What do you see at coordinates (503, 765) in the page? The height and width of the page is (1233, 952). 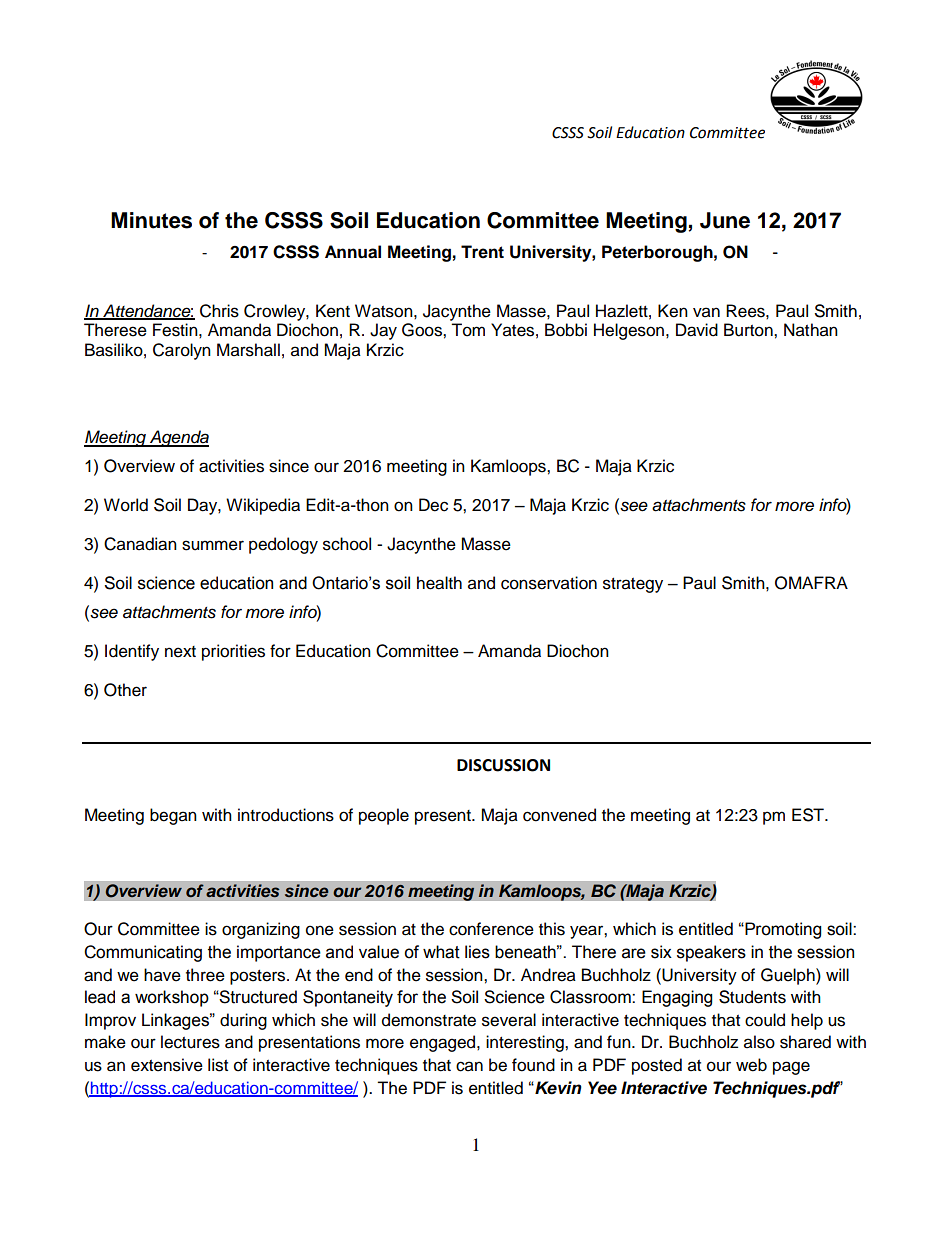 I see `DISCUSSION` at bounding box center [503, 765].
